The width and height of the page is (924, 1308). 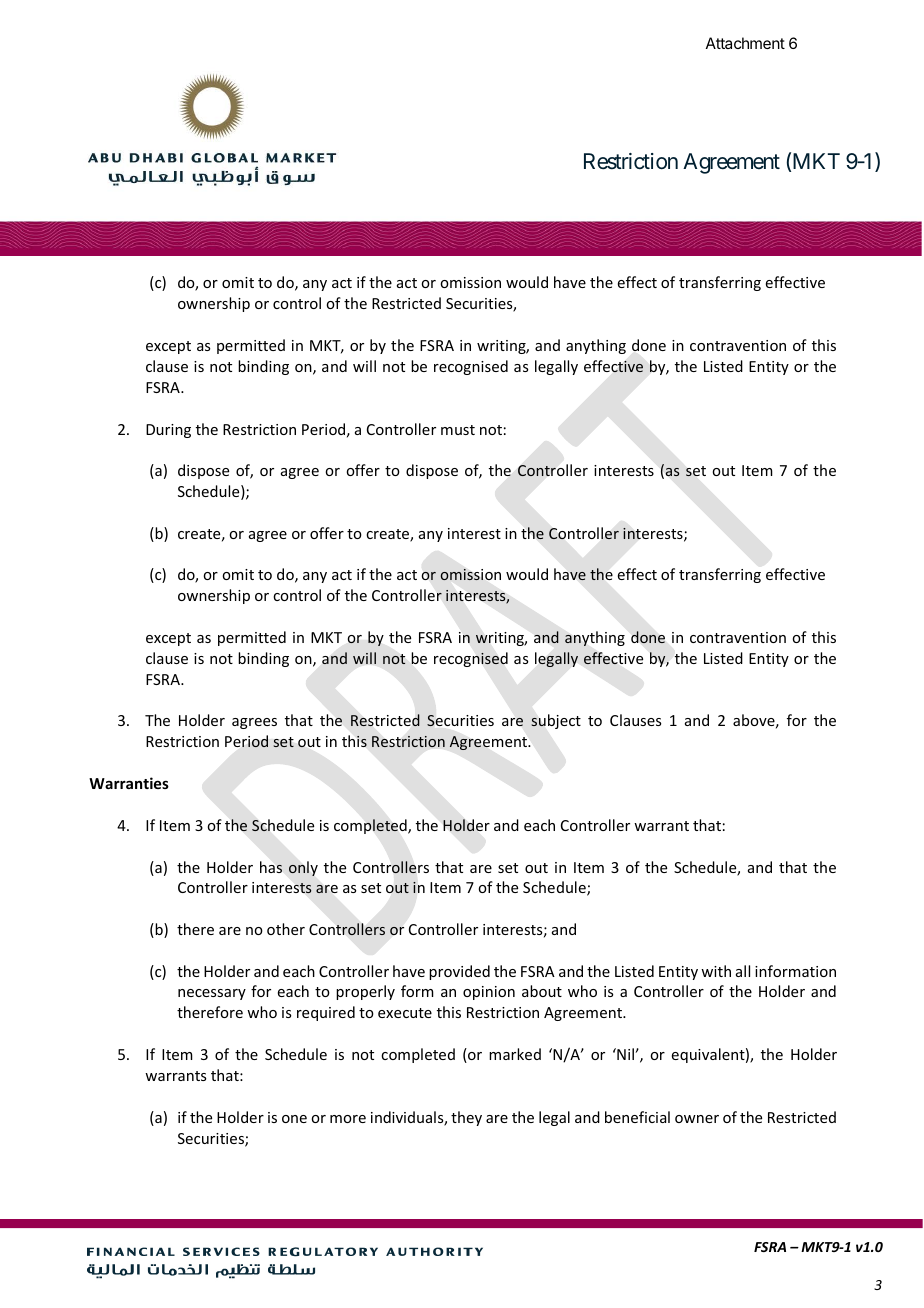 I want to click on other, so click(x=286, y=929).
